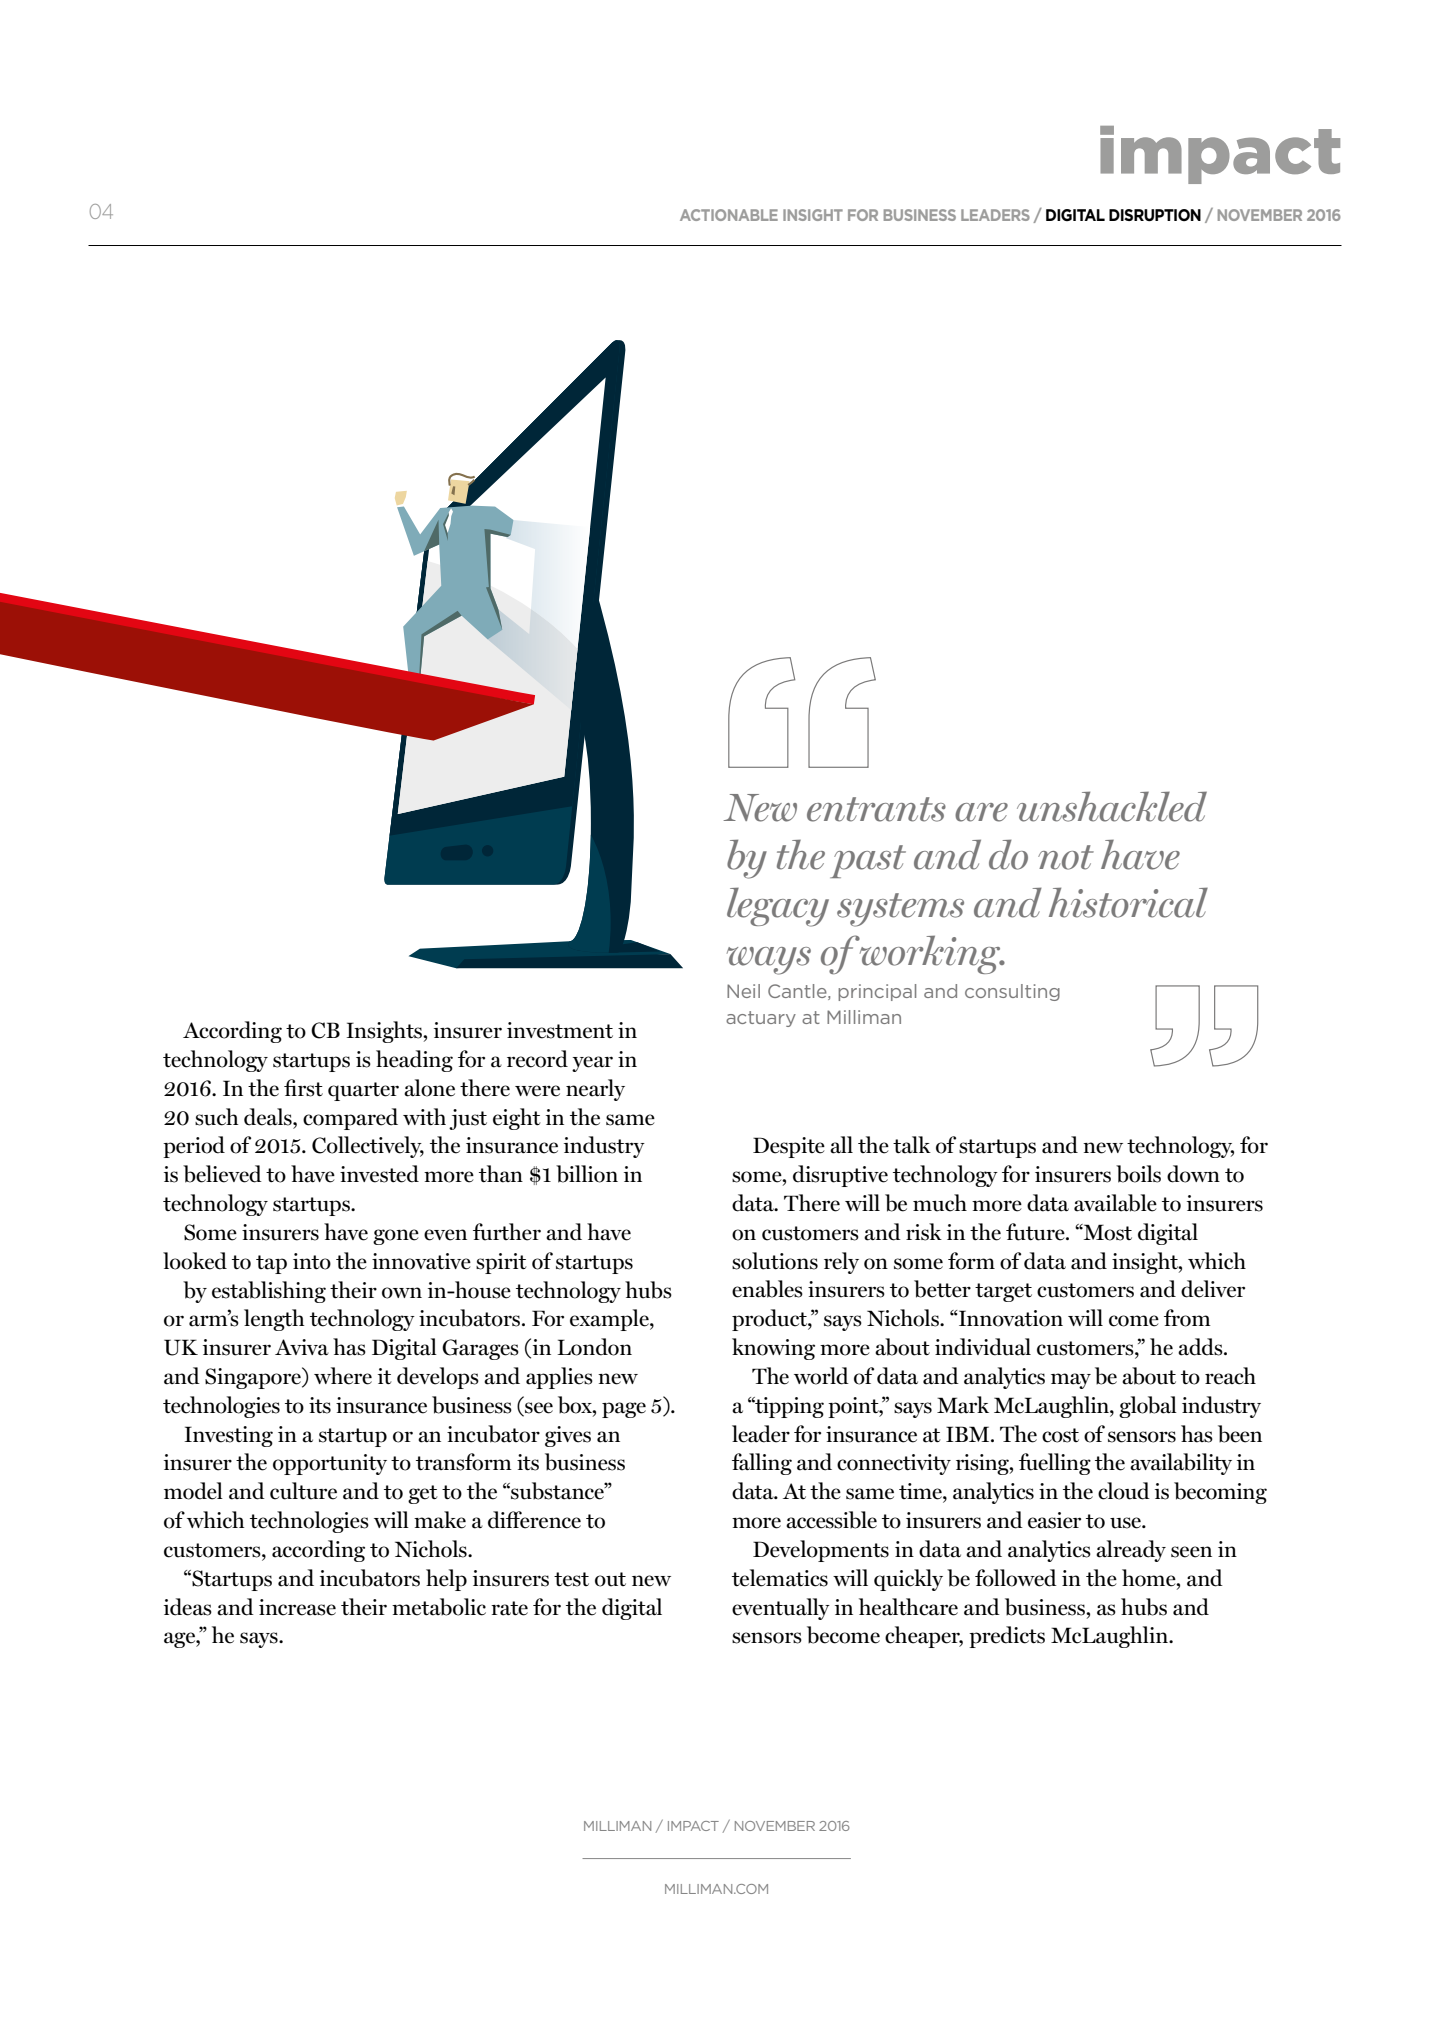  Describe the element at coordinates (775, 1261) in the screenshot. I see `solutions` at that location.
